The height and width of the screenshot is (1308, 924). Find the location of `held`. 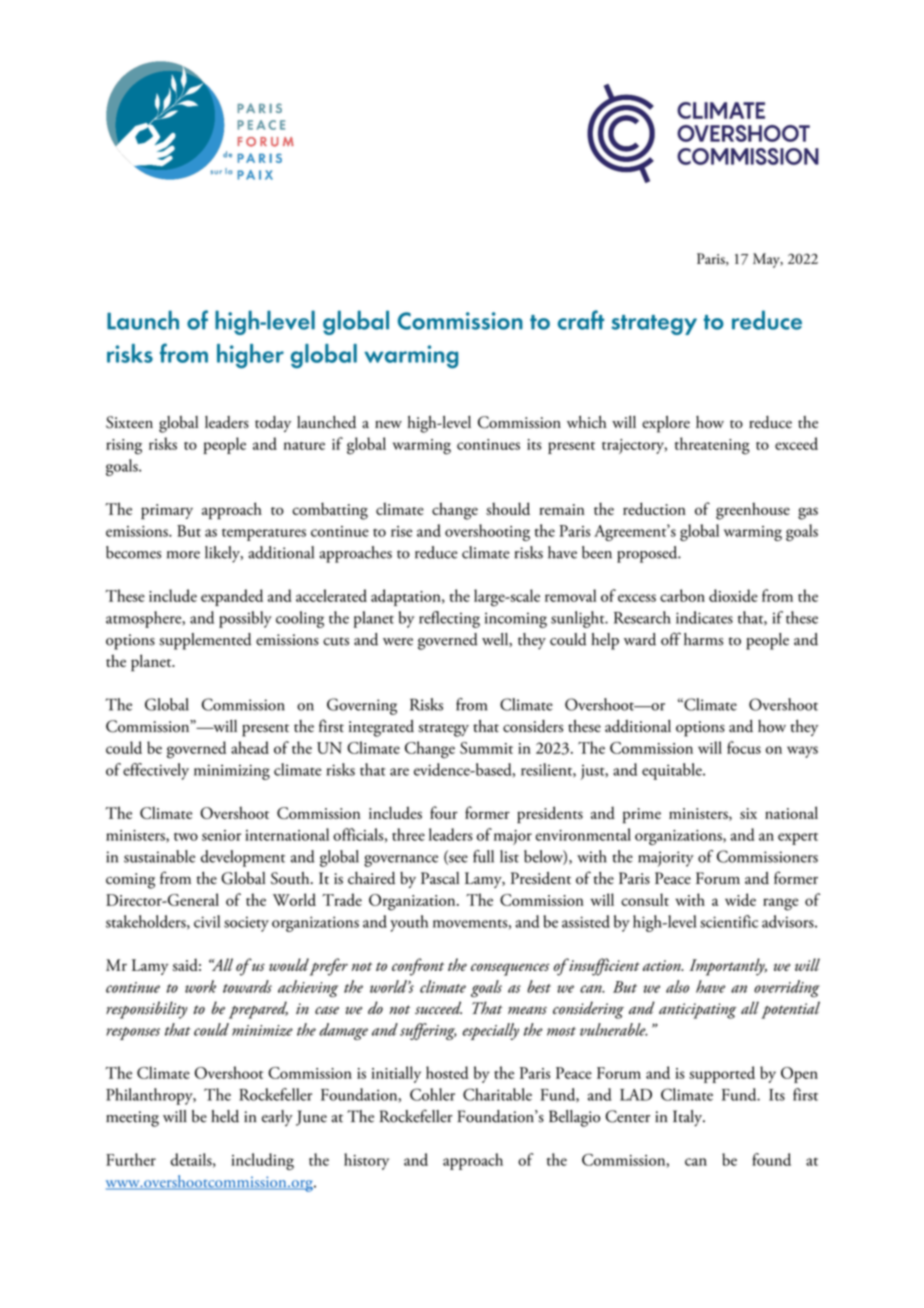

held is located at coordinates (225, 1116).
